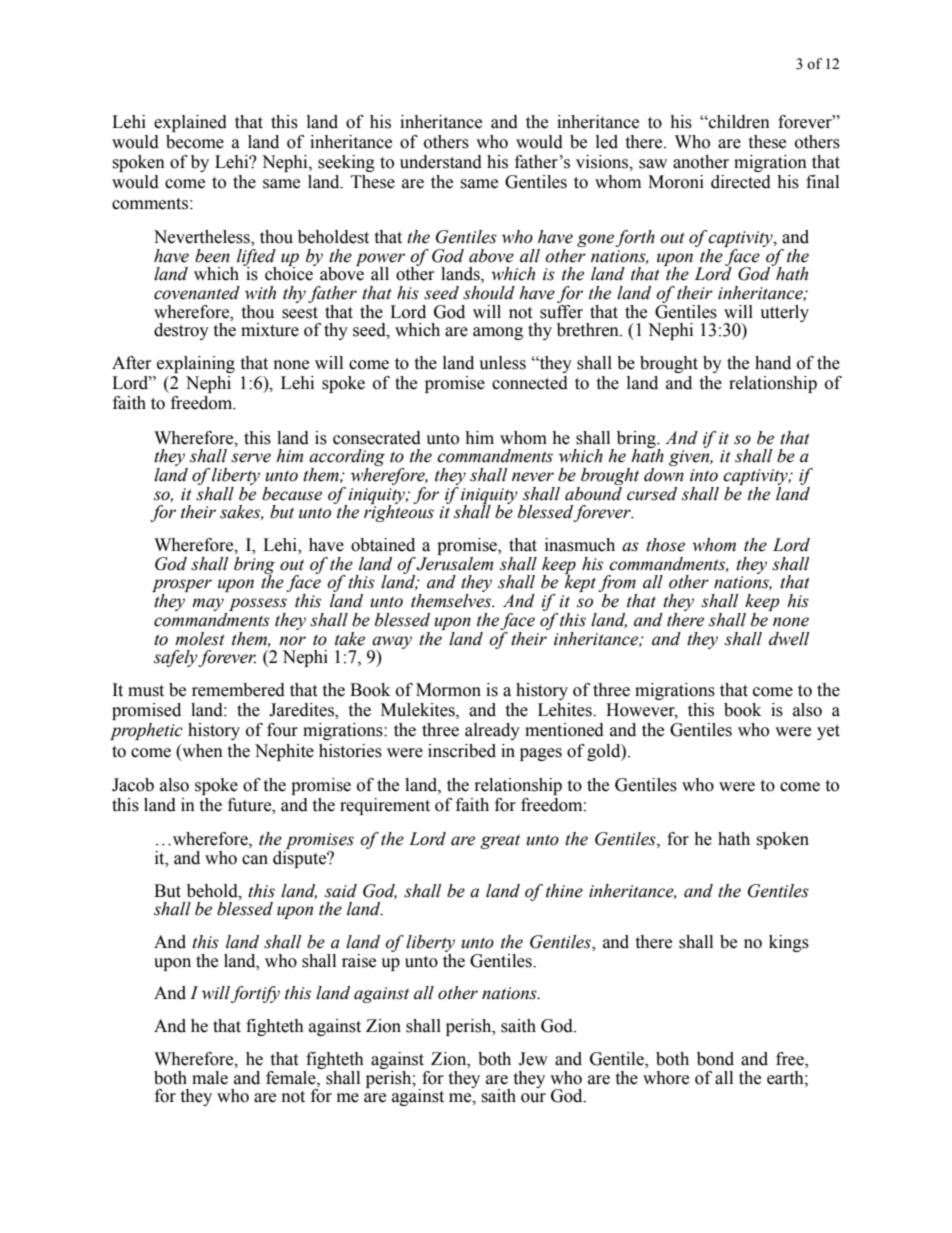 The width and height of the image is (952, 1233). Describe the element at coordinates (704, 475) in the image. I see `into` at that location.
